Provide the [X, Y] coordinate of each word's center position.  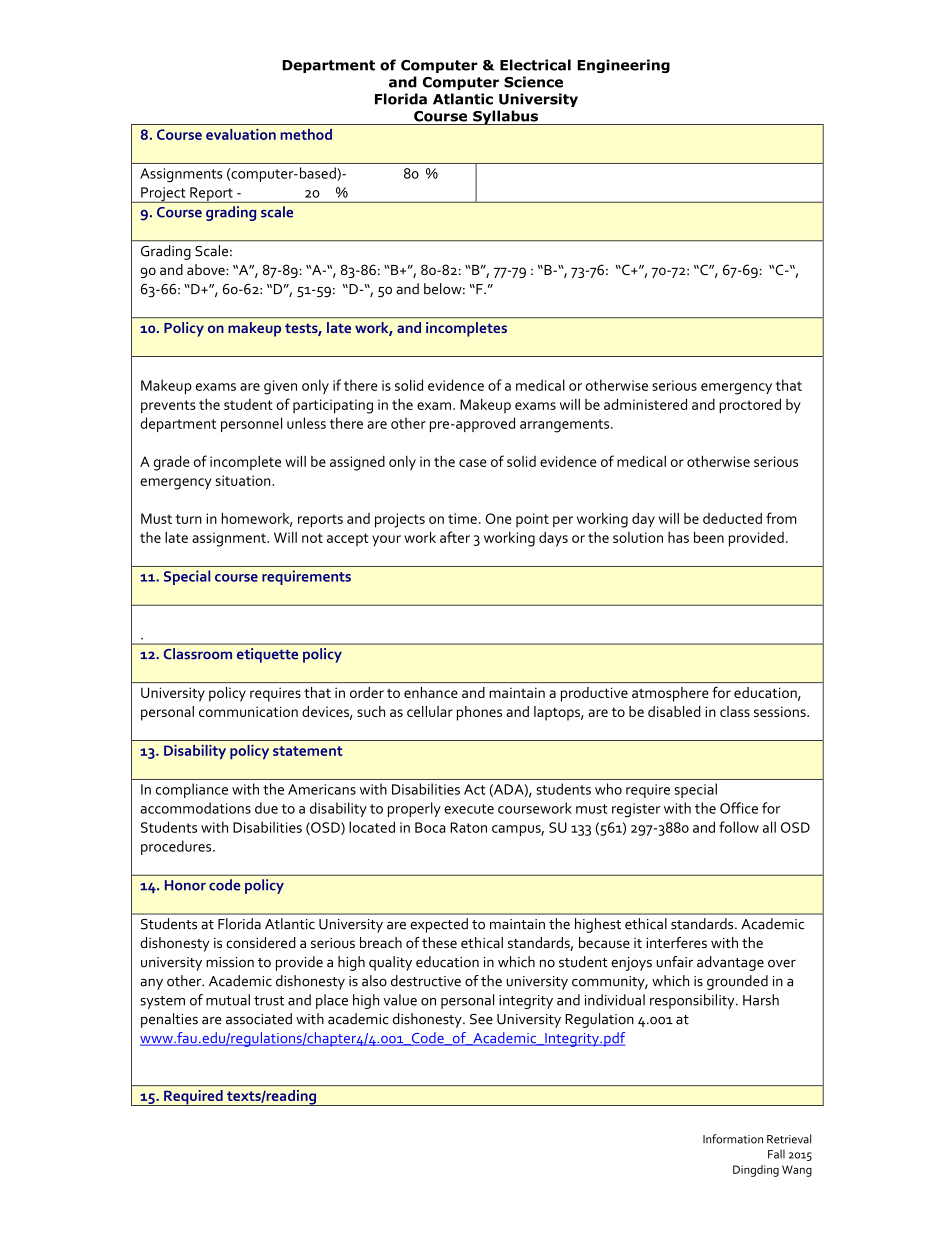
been [709, 537]
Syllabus [505, 117]
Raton [468, 827]
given [280, 387]
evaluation [241, 134]
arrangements [566, 426]
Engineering [623, 66]
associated [259, 1019]
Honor [185, 885]
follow [739, 827]
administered [645, 404]
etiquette [267, 655]
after [455, 537]
